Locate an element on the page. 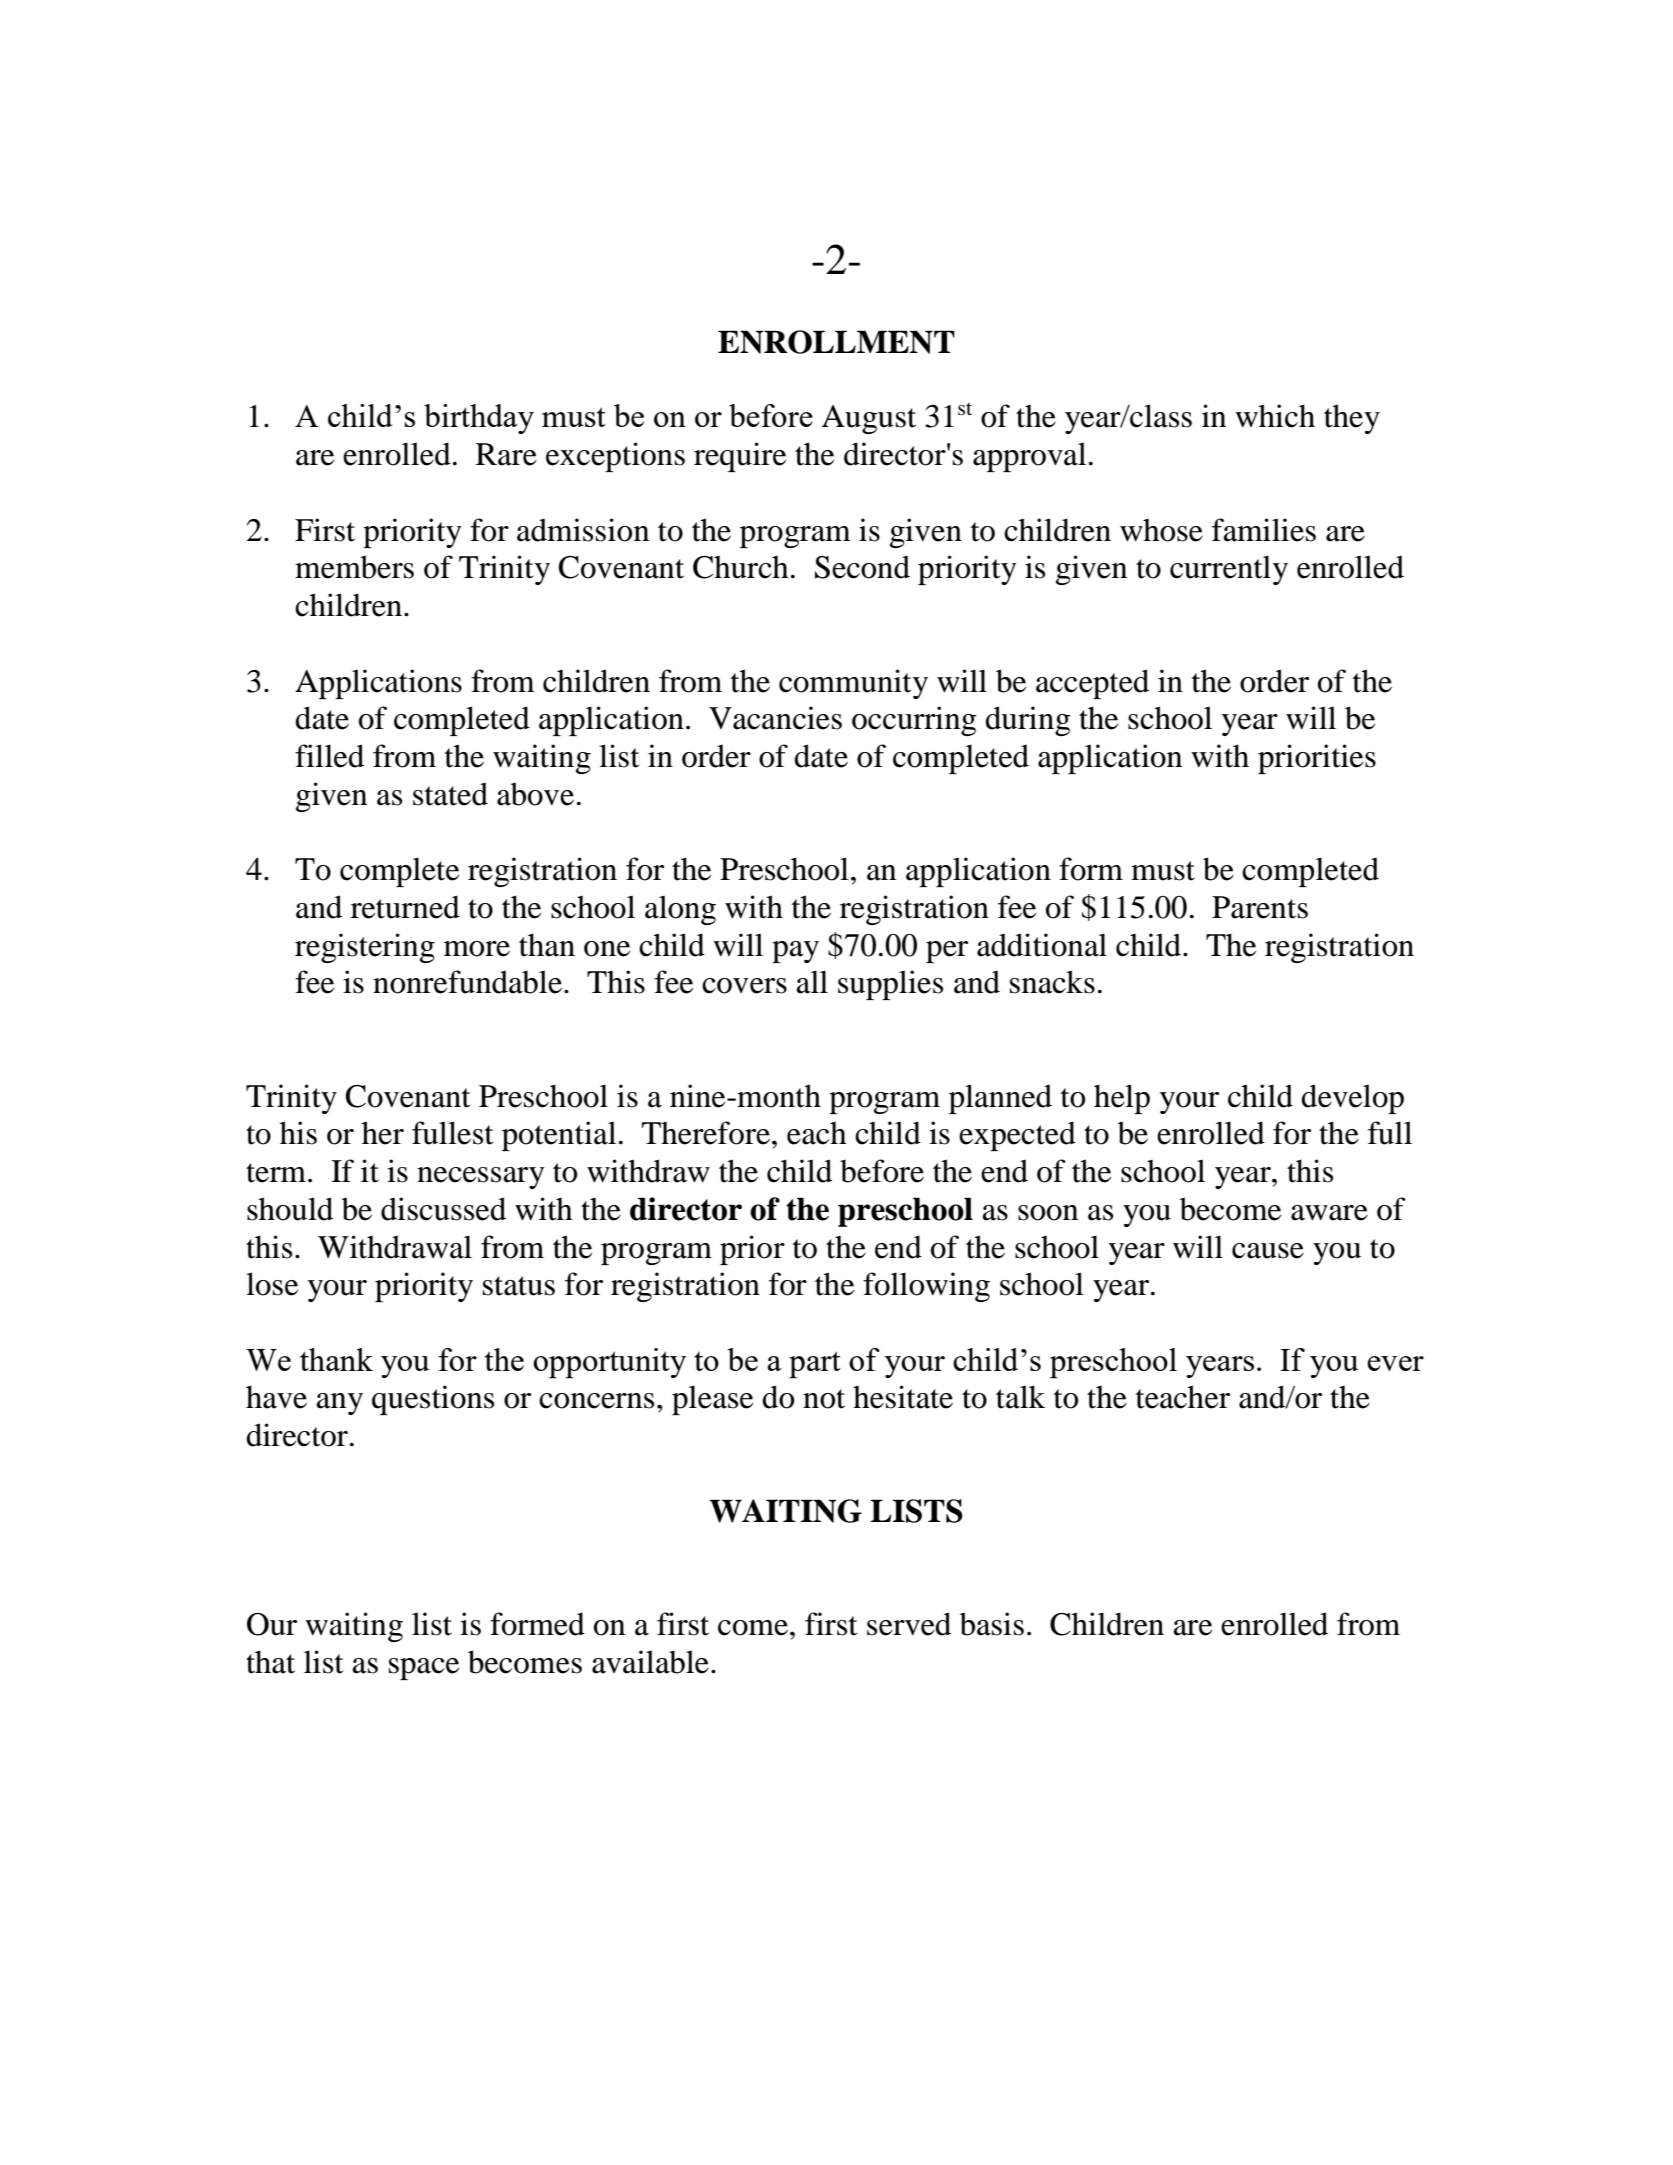 The height and width of the image is (2165, 1673). Parents is located at coordinates (1260, 907).
